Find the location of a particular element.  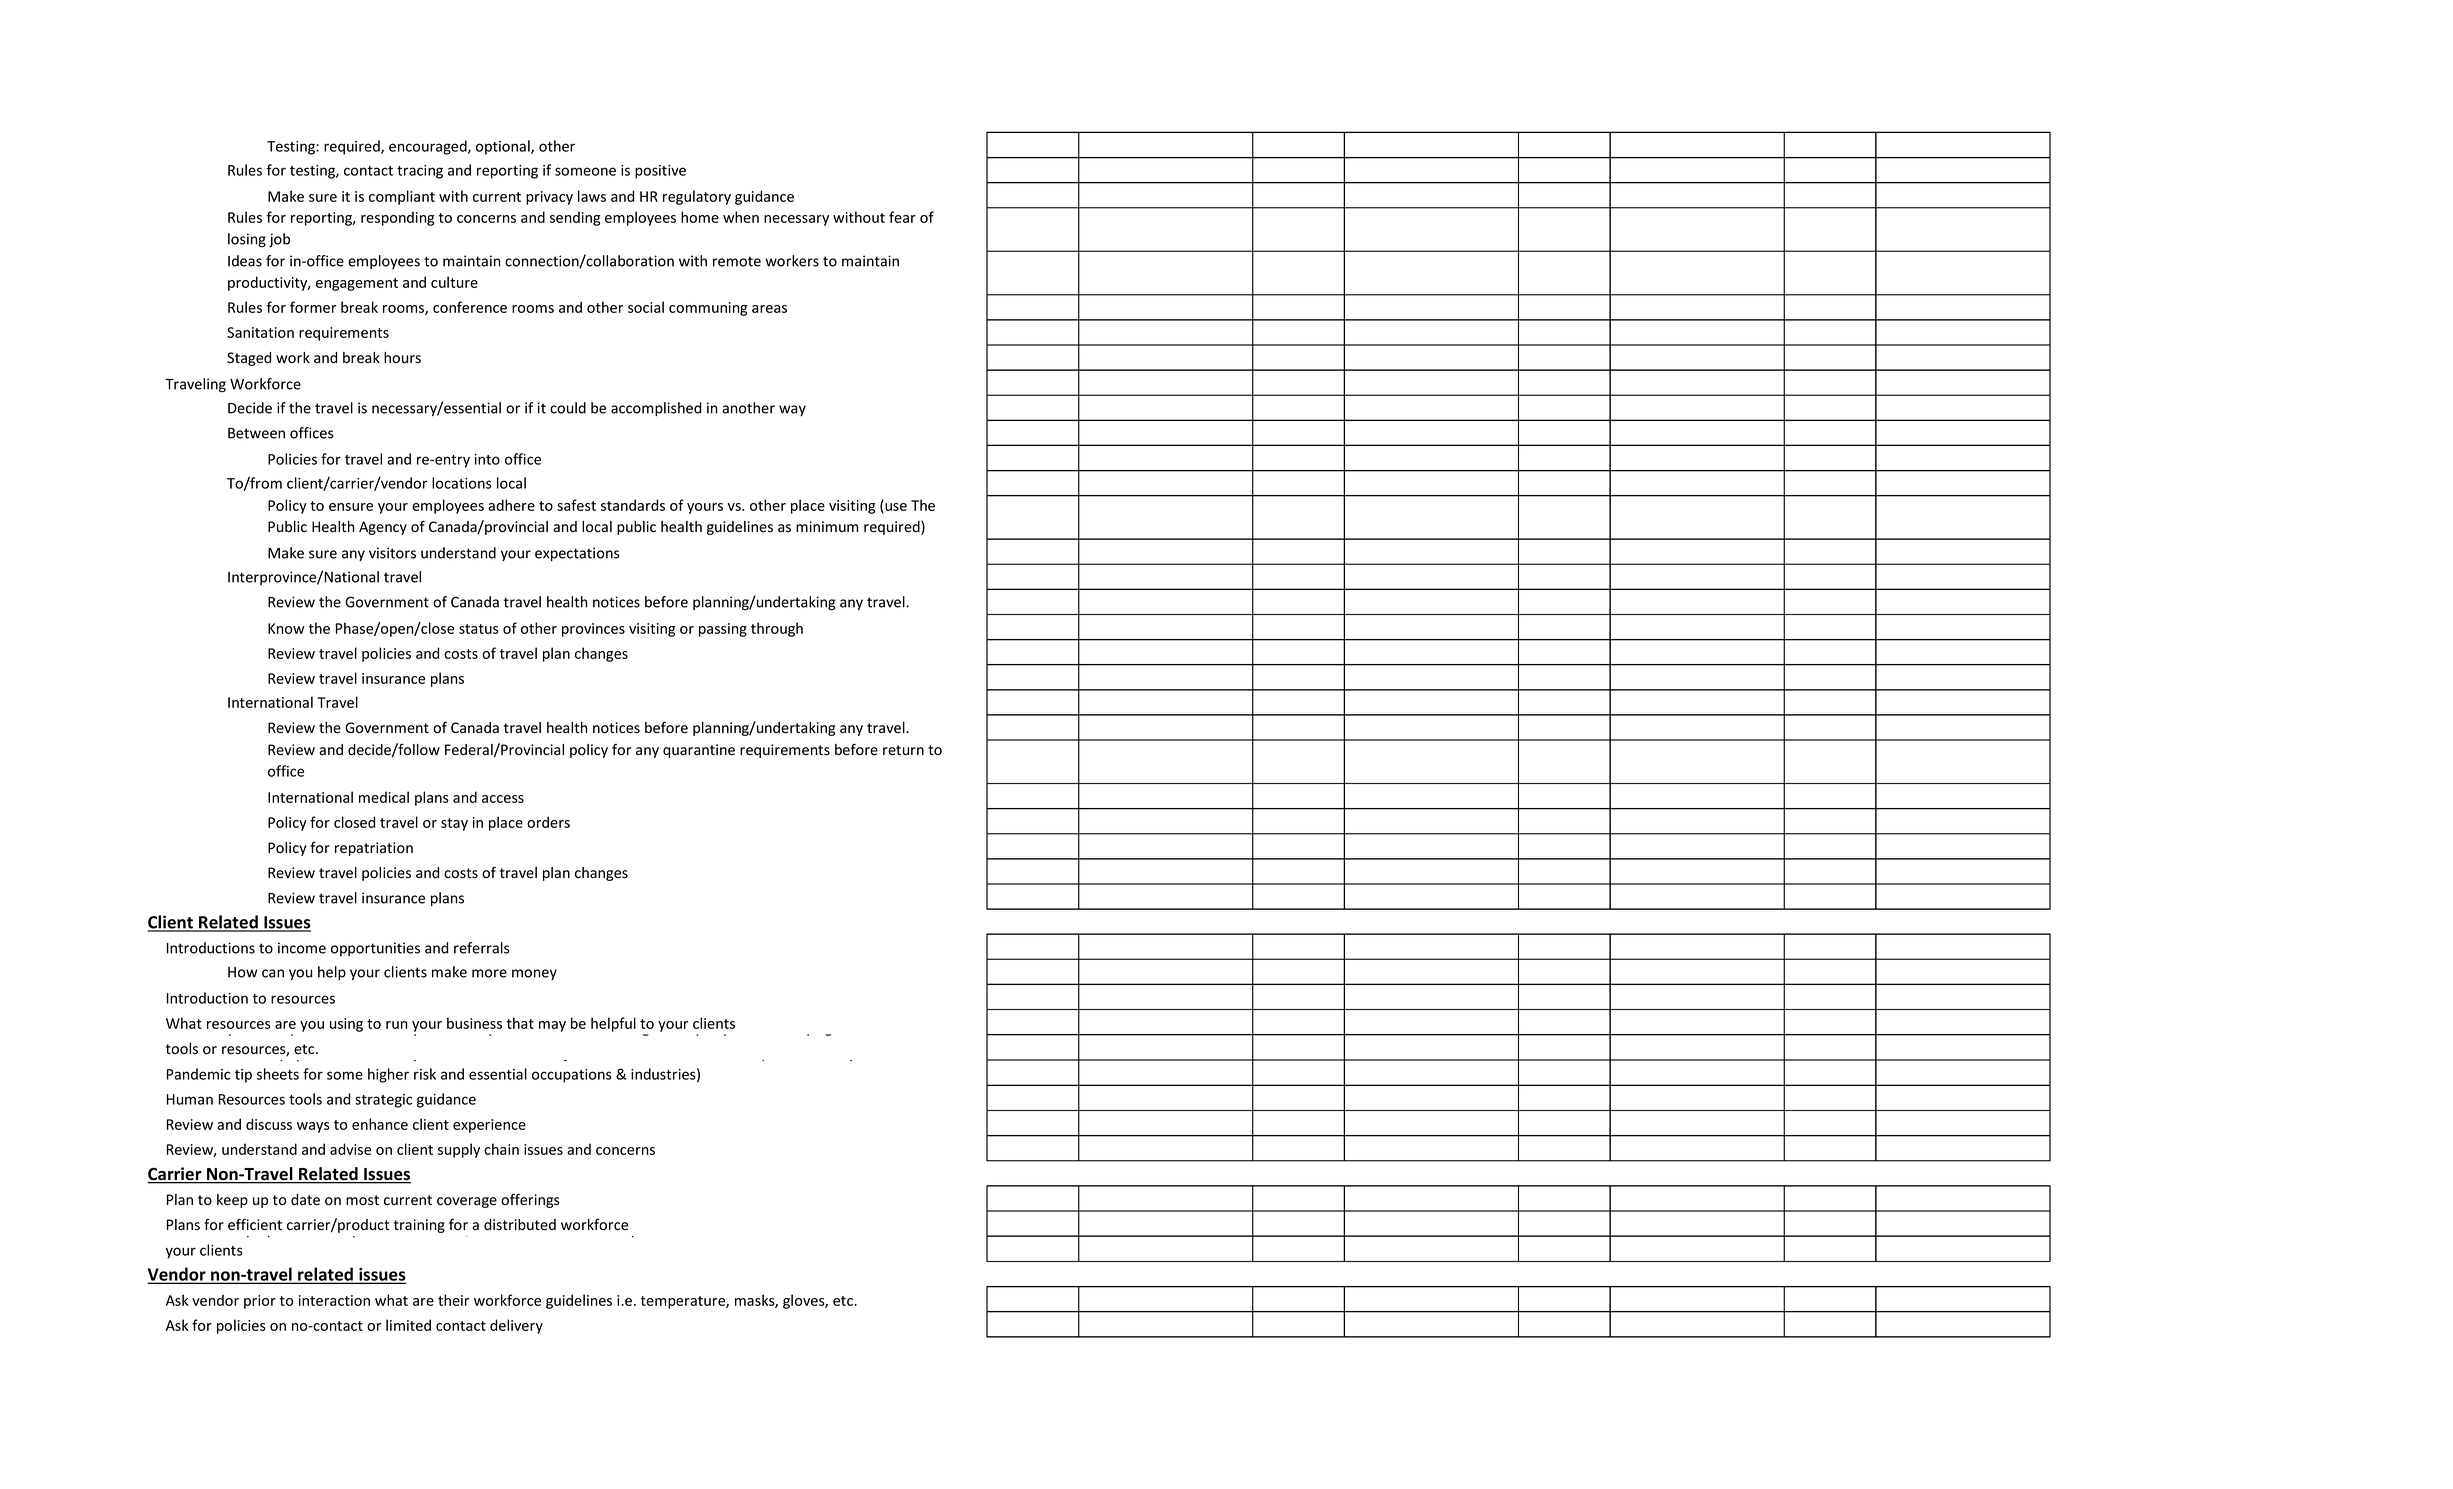

access is located at coordinates (503, 799).
